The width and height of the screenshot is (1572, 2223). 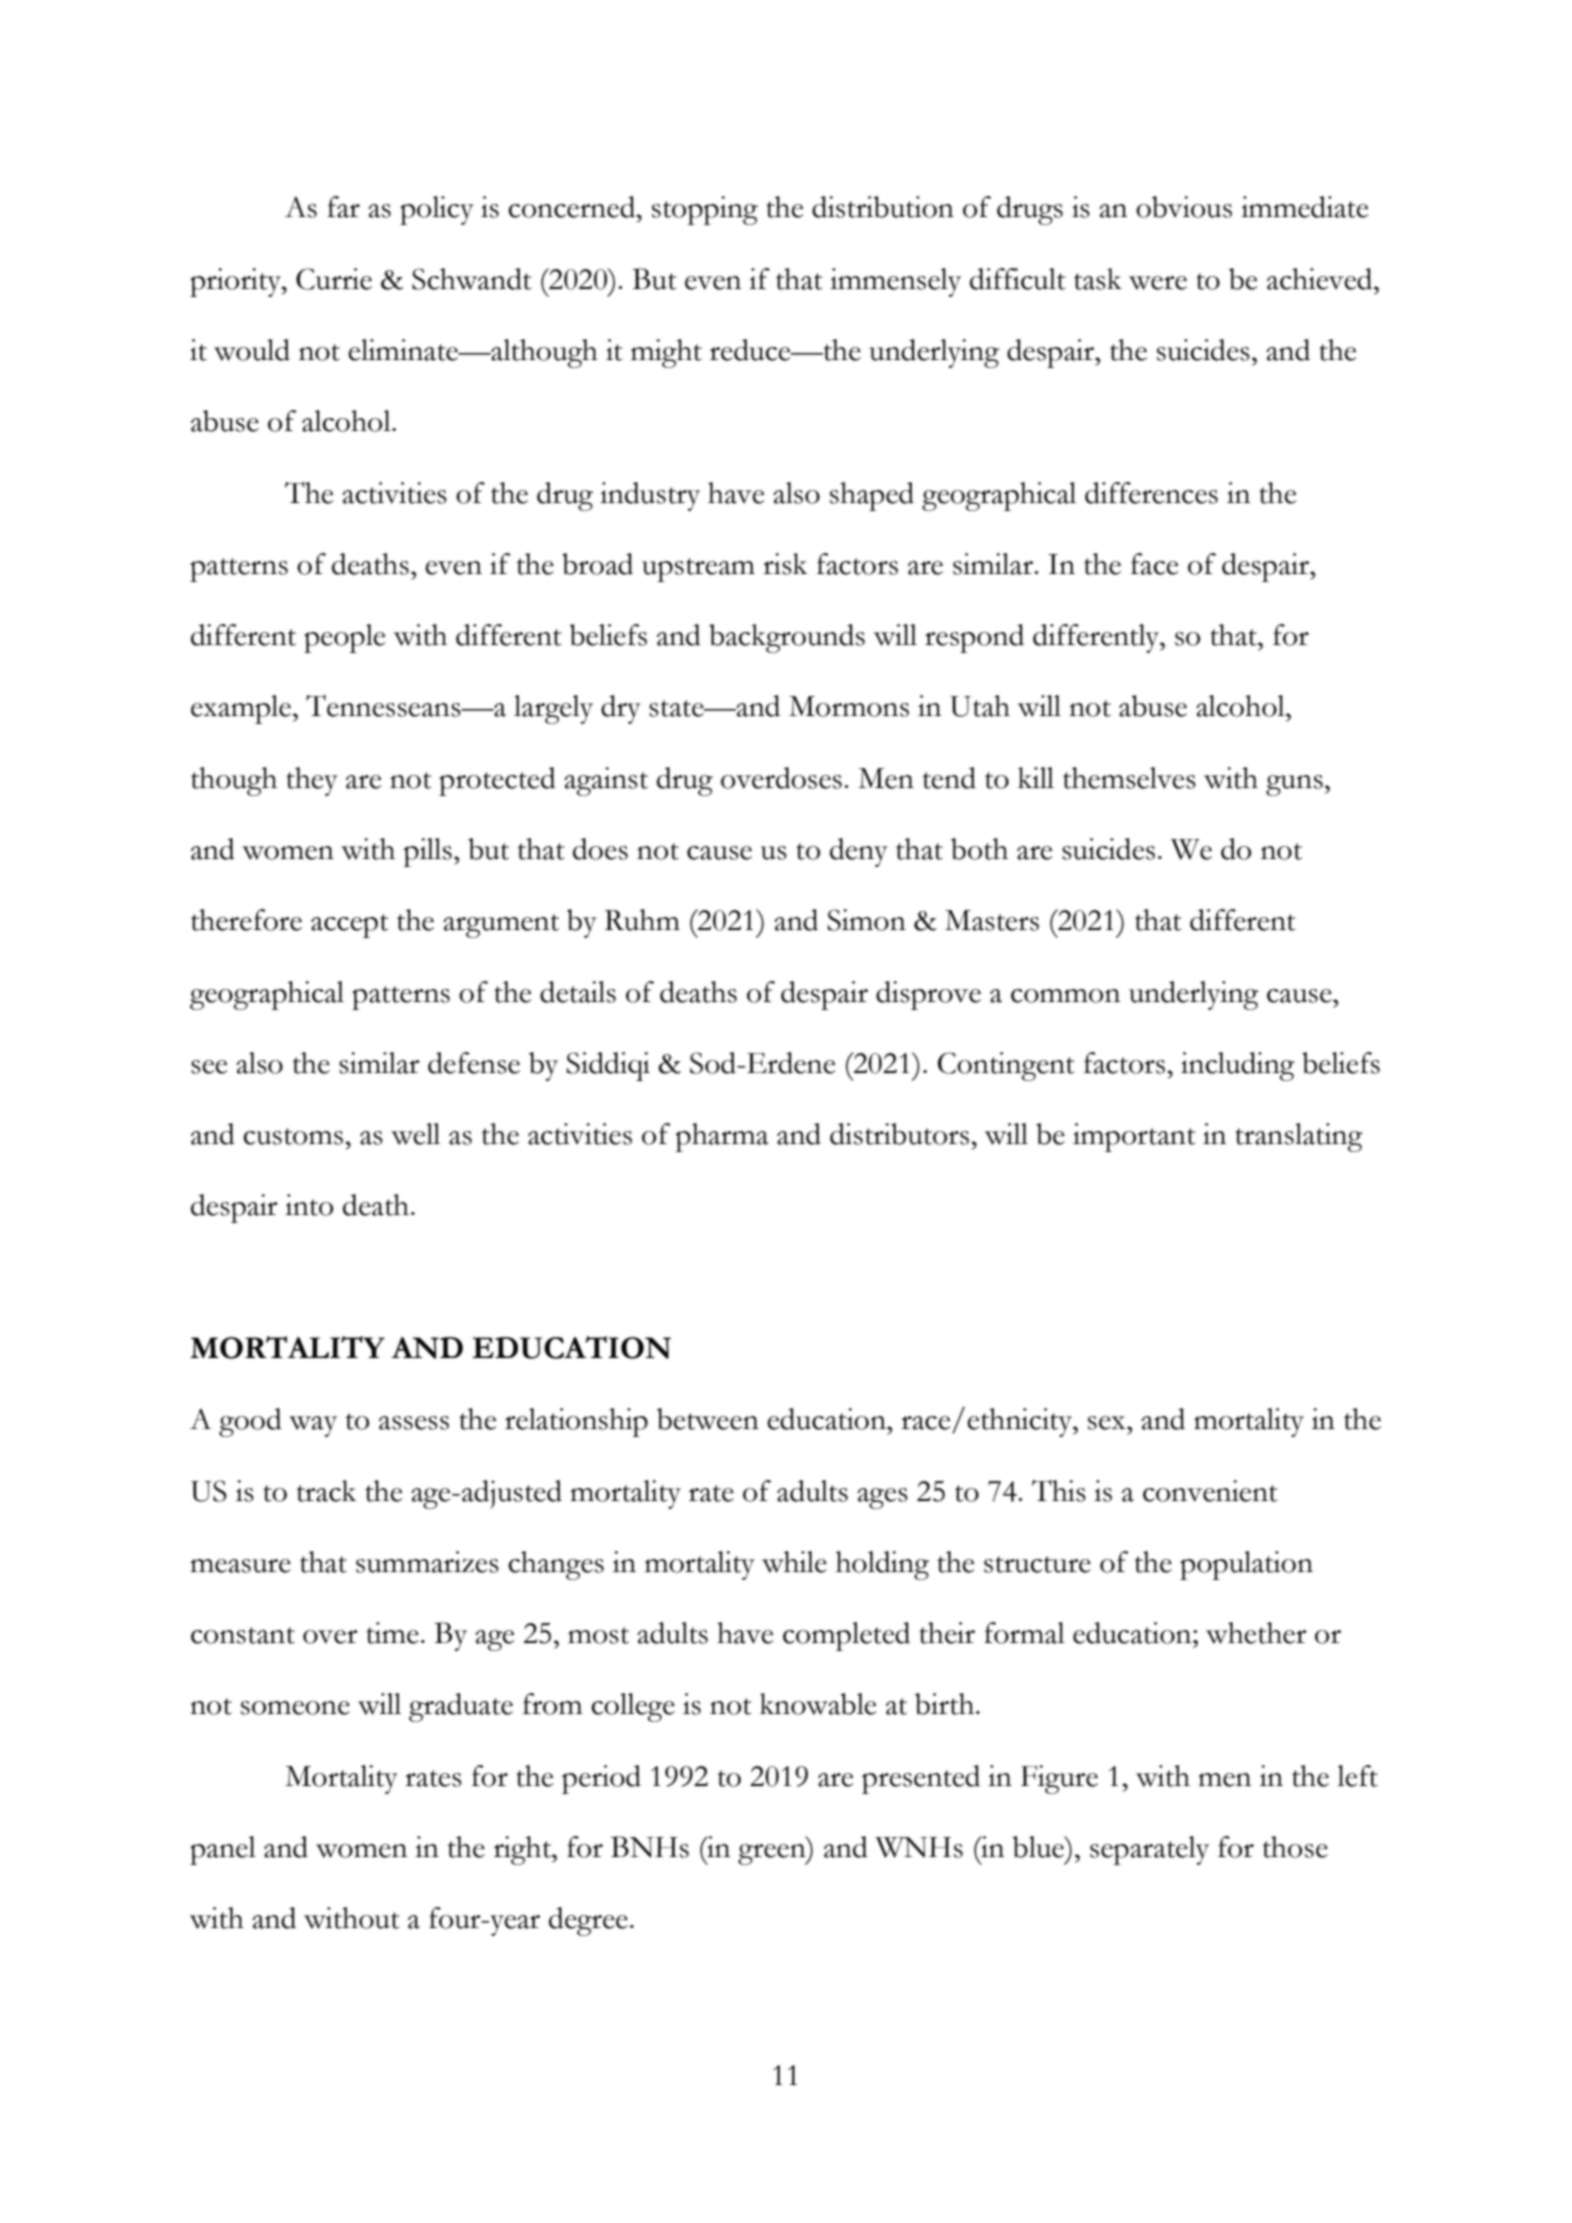 I want to click on pharma, so click(x=722, y=1137).
